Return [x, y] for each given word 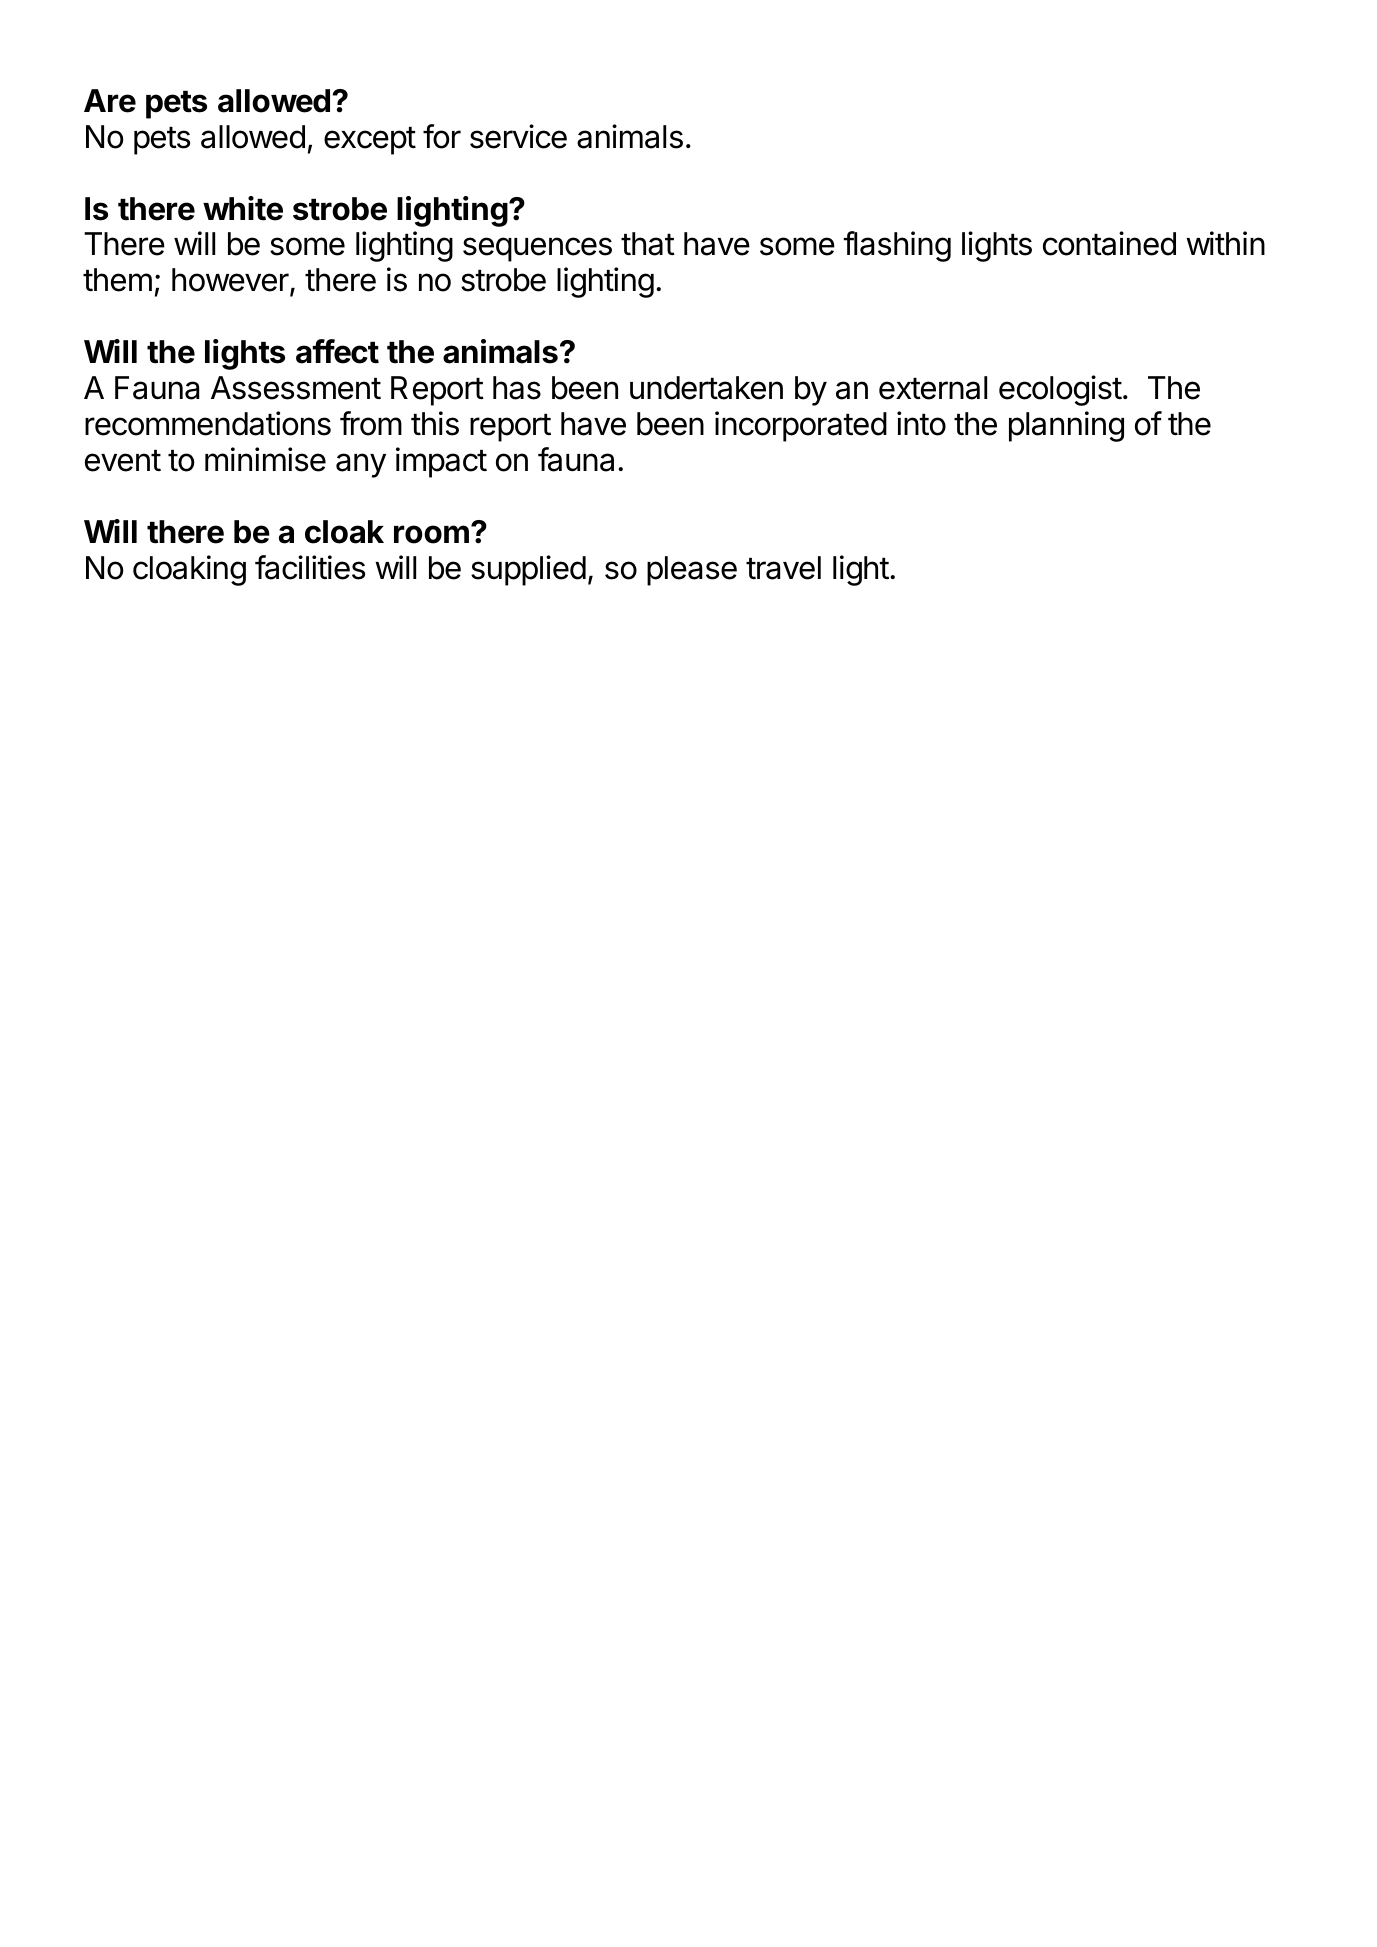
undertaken [706, 388]
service [518, 136]
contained [1109, 243]
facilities [310, 567]
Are [110, 101]
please [692, 571]
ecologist [1060, 390]
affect [337, 351]
